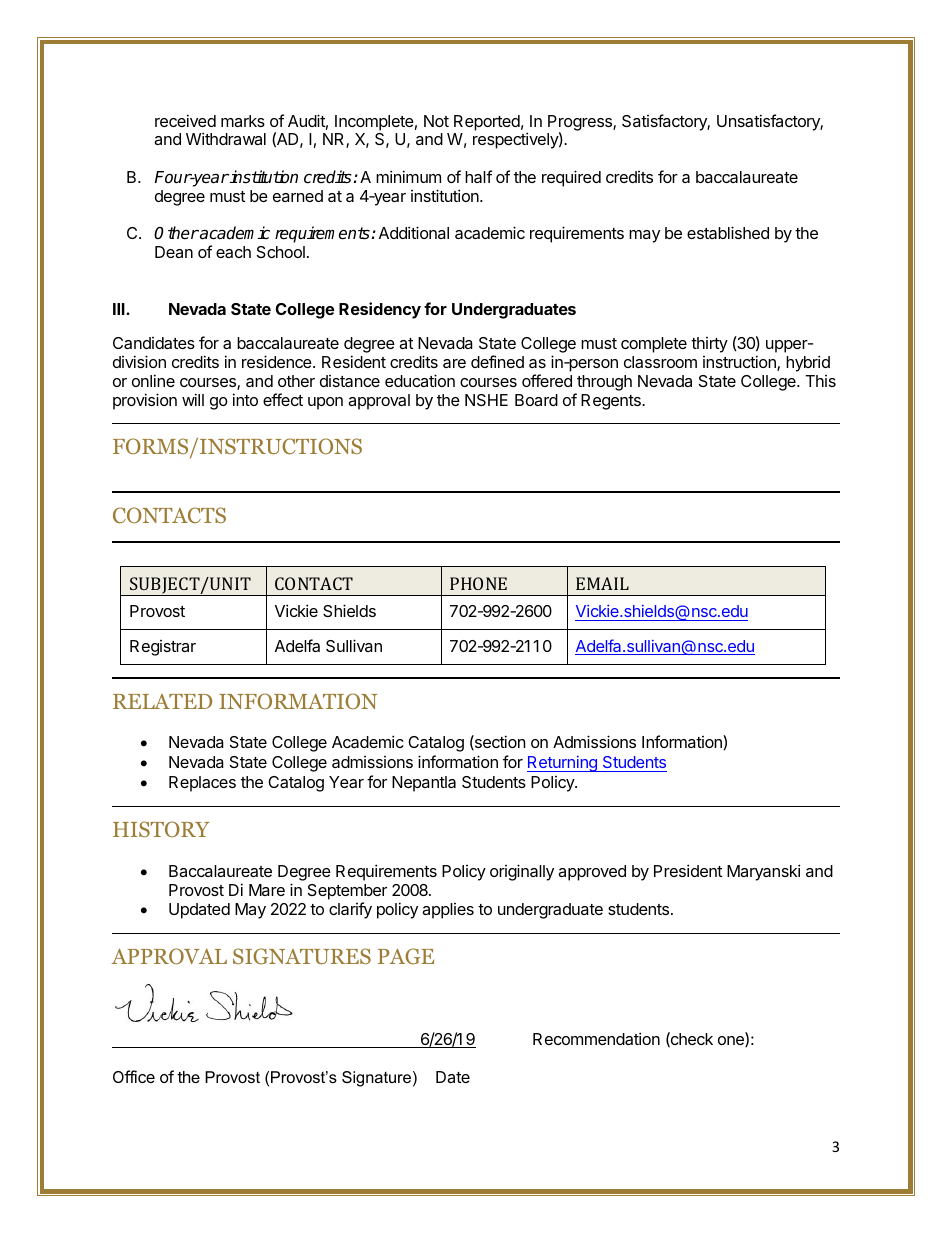 The width and height of the screenshot is (952, 1233). What do you see at coordinates (478, 176) in the screenshot?
I see `half` at bounding box center [478, 176].
